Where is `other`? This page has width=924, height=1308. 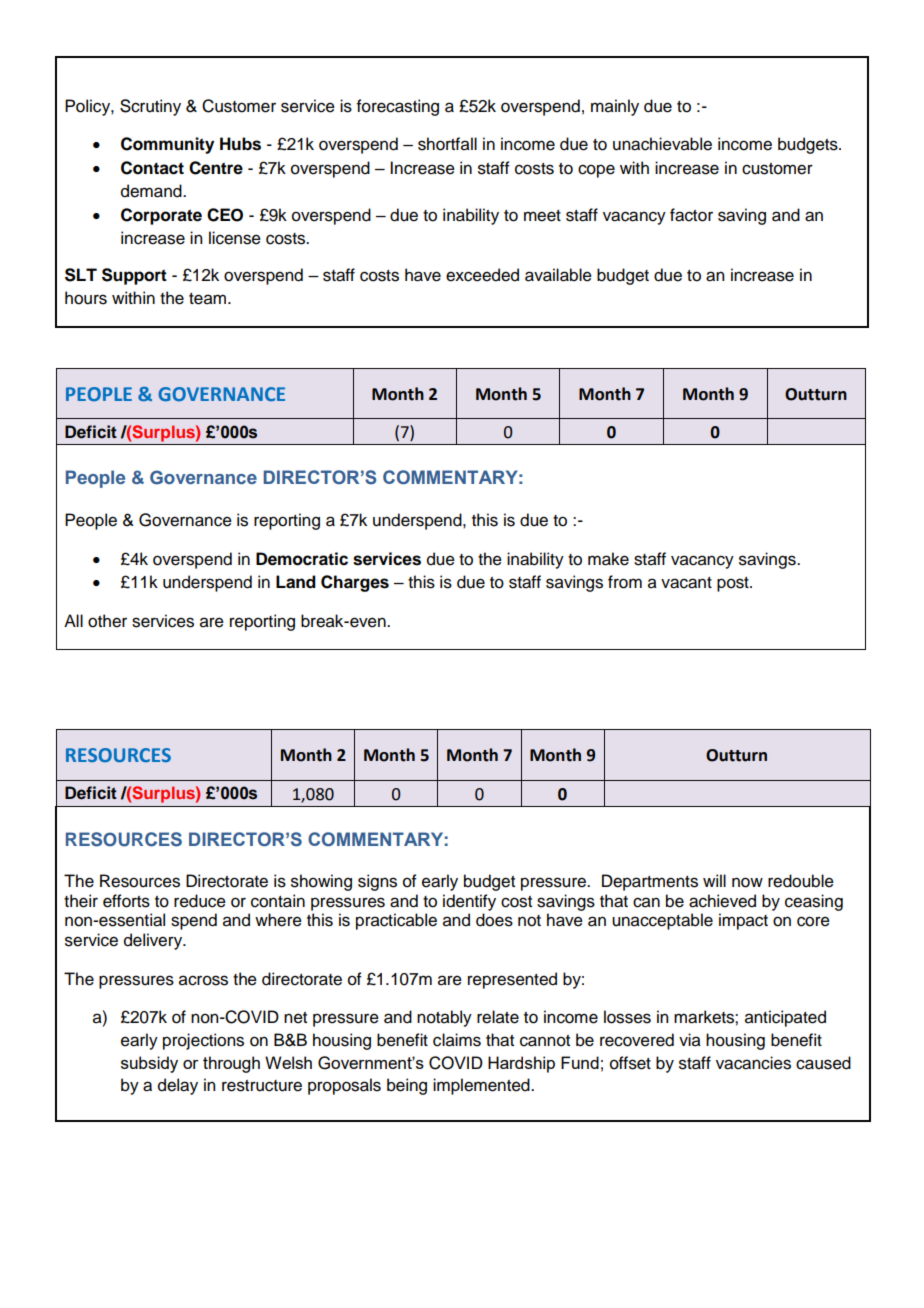
other is located at coordinates (107, 621).
